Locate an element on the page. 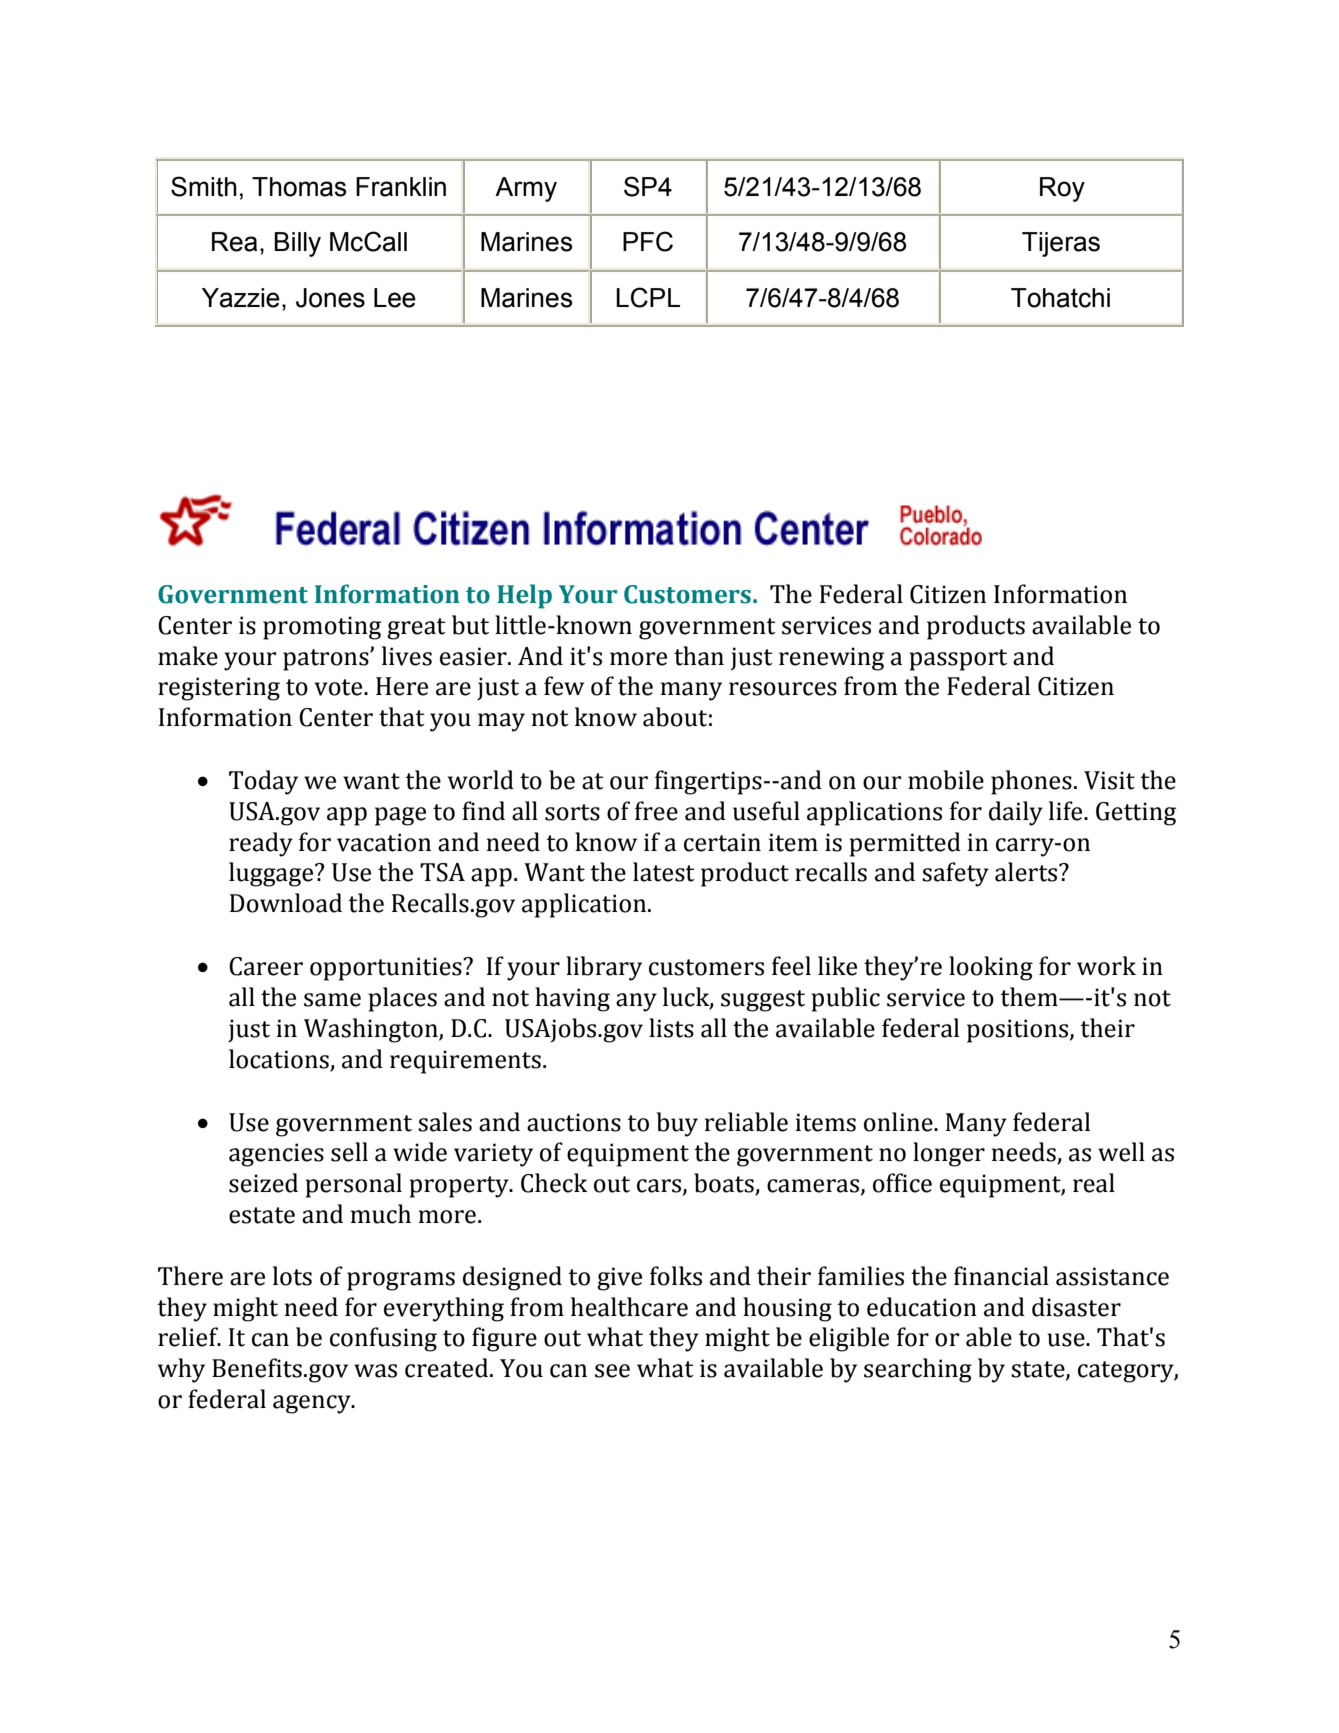 This document has height=1733, width=1339. locations is located at coordinates (279, 1059).
